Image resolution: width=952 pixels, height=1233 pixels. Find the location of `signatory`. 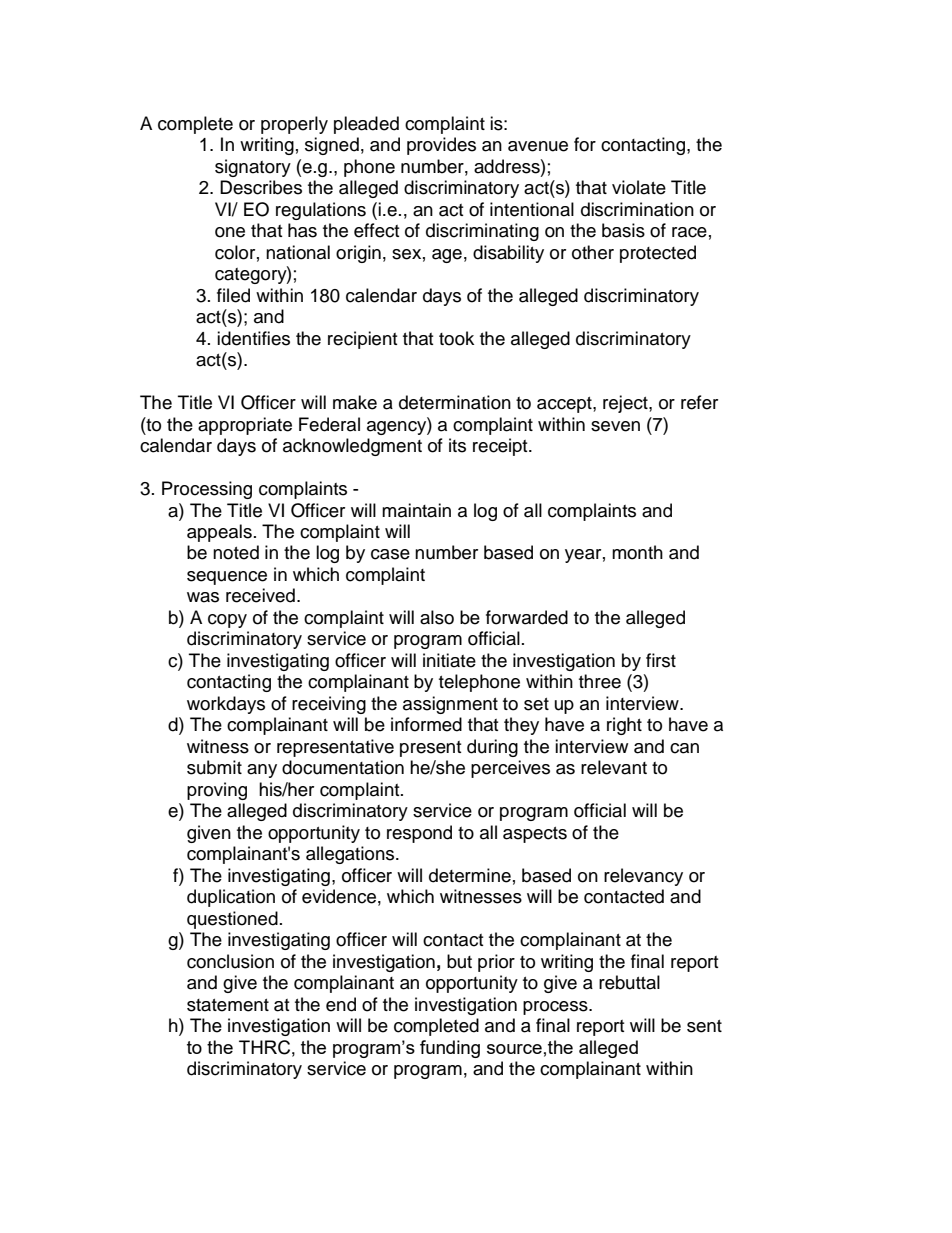

signatory is located at coordinates (253, 168).
